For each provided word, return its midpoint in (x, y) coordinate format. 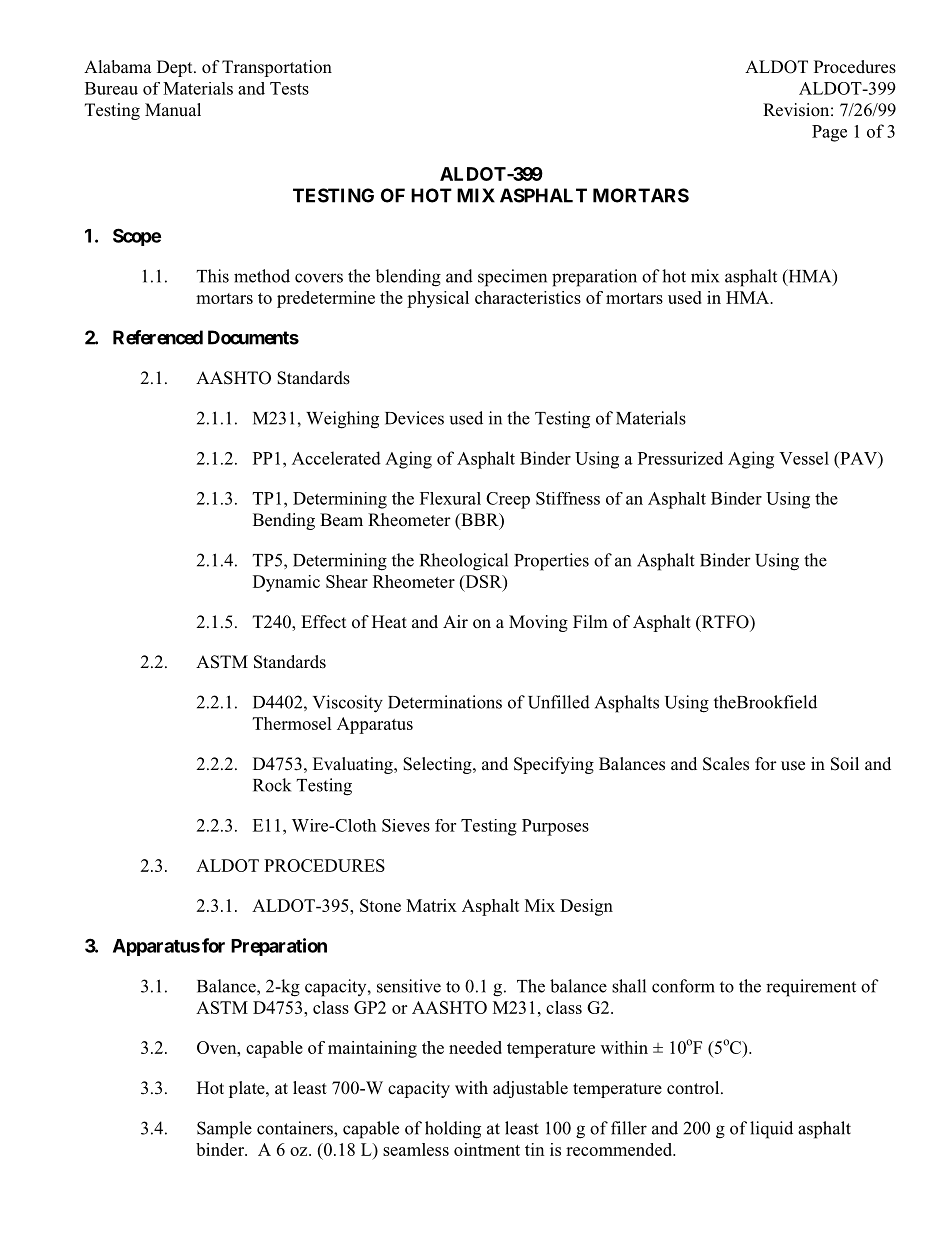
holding (453, 1130)
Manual (173, 110)
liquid (771, 1130)
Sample (224, 1130)
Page (829, 133)
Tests (289, 88)
